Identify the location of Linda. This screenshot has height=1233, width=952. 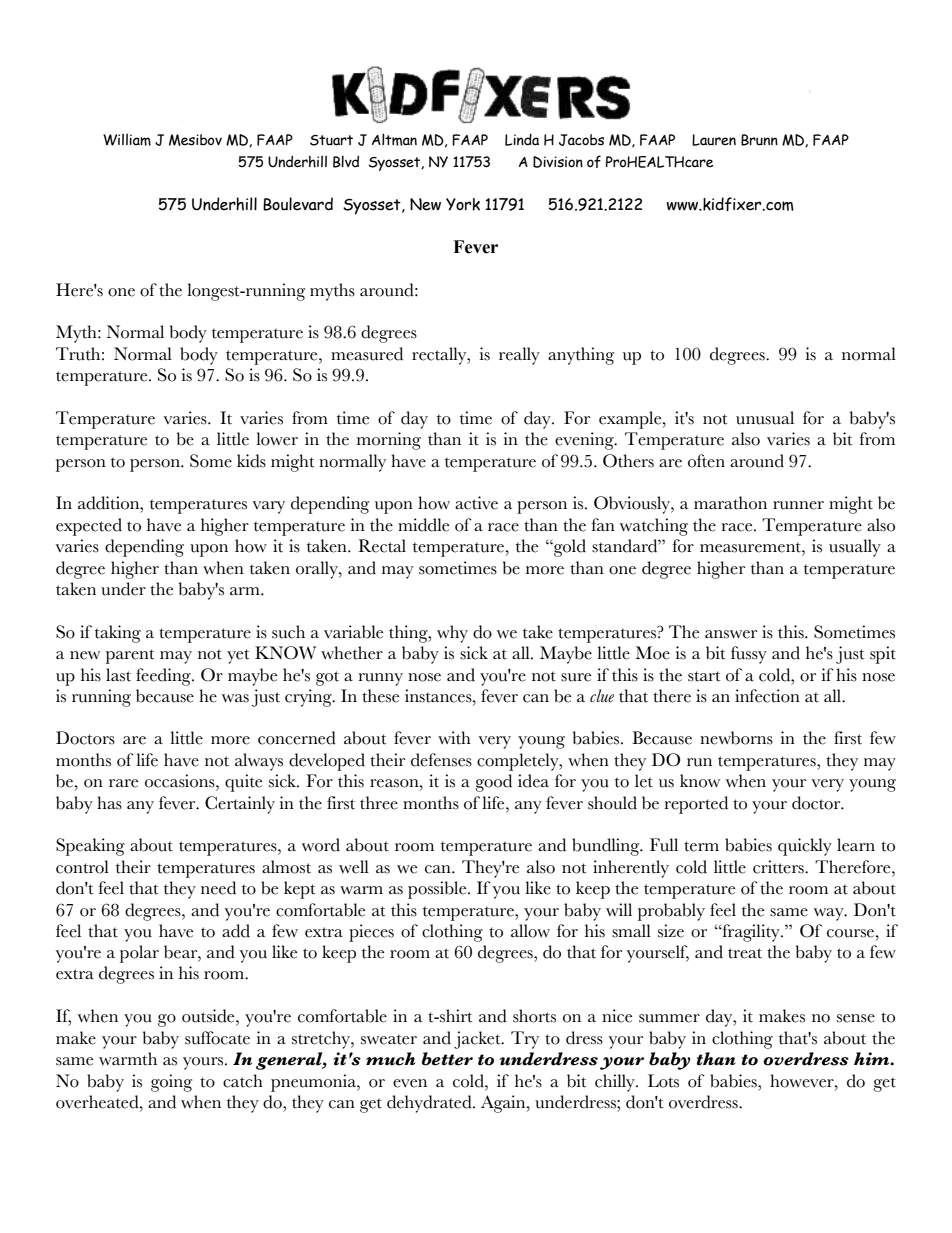
(522, 139).
